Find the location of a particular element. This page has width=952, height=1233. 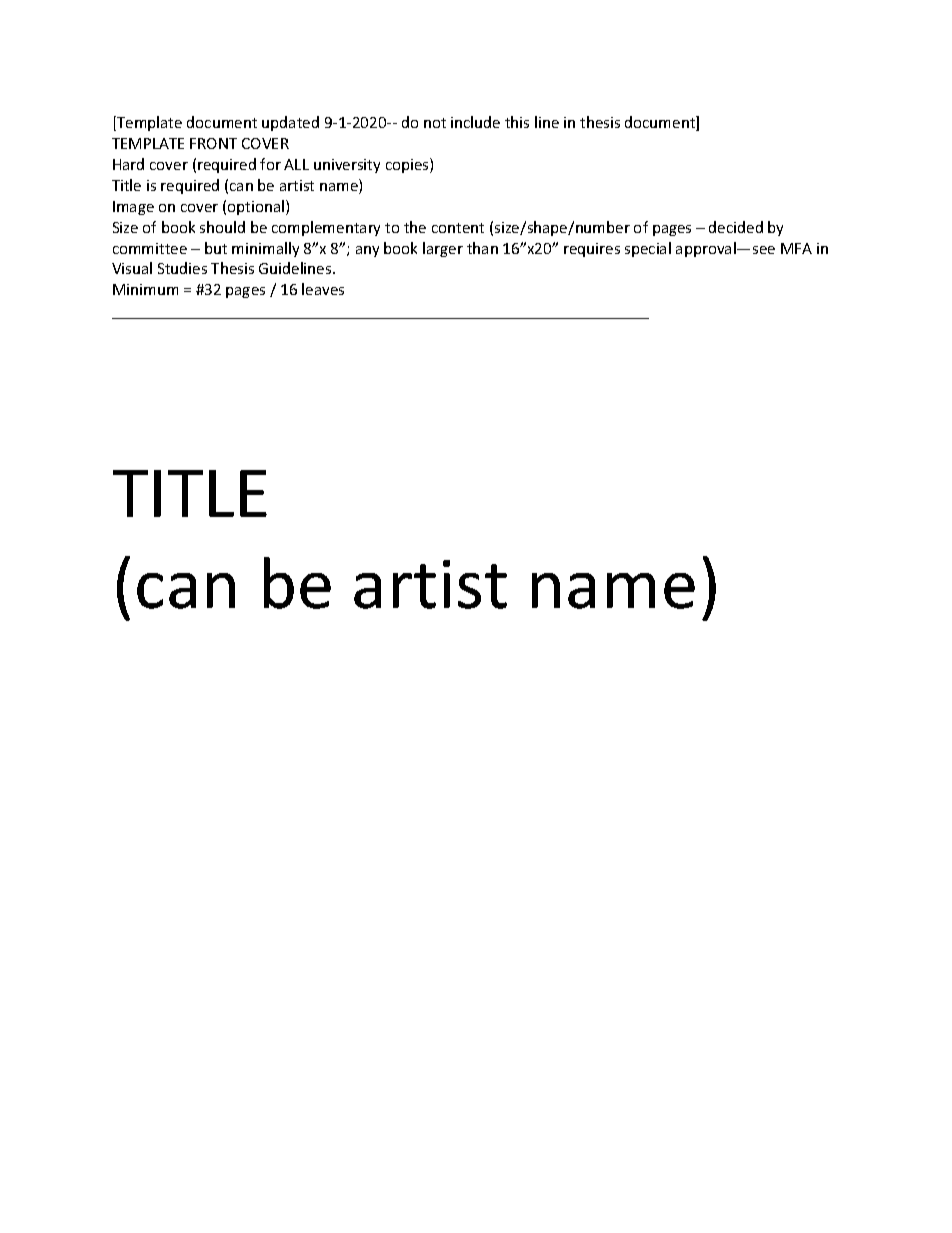

optional is located at coordinates (257, 207).
